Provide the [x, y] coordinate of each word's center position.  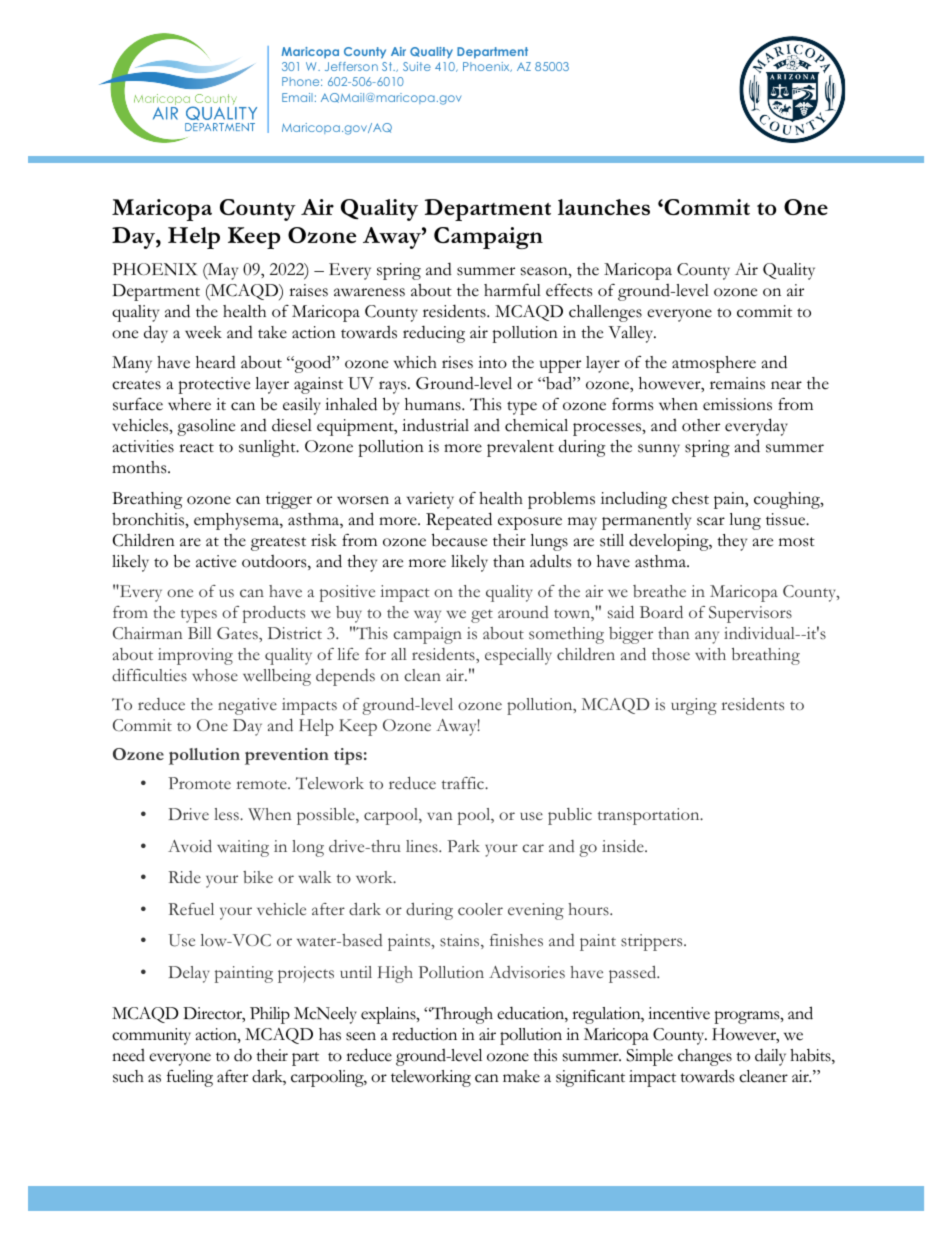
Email [297, 97]
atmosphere [714, 364]
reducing [434, 334]
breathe [659, 591]
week [203, 332]
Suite [417, 66]
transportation [650, 816]
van [439, 816]
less [227, 814]
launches [604, 207]
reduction [424, 1034]
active [216, 561]
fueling [190, 1078]
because [459, 540]
